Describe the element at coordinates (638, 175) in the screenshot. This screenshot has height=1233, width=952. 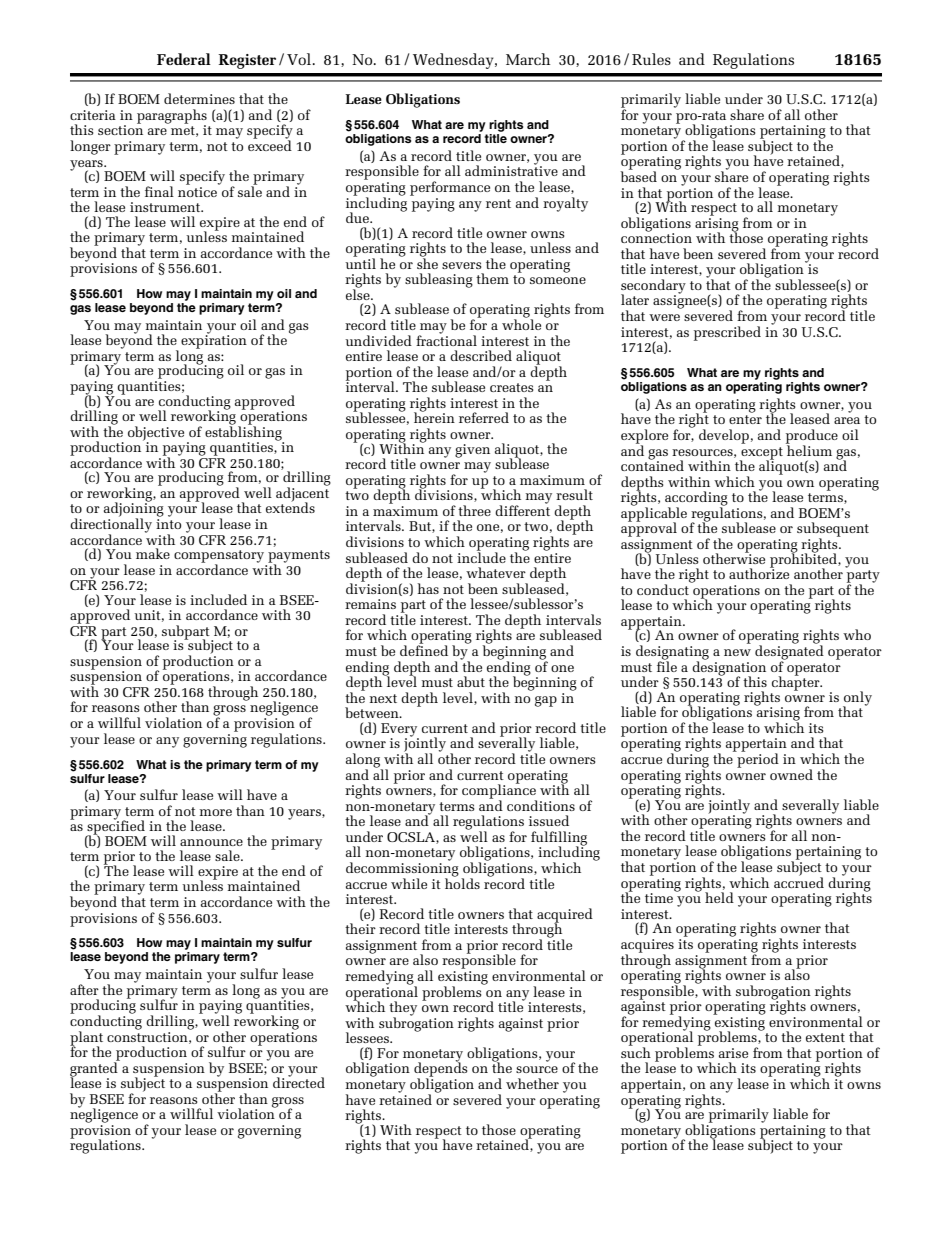
I see `based` at that location.
